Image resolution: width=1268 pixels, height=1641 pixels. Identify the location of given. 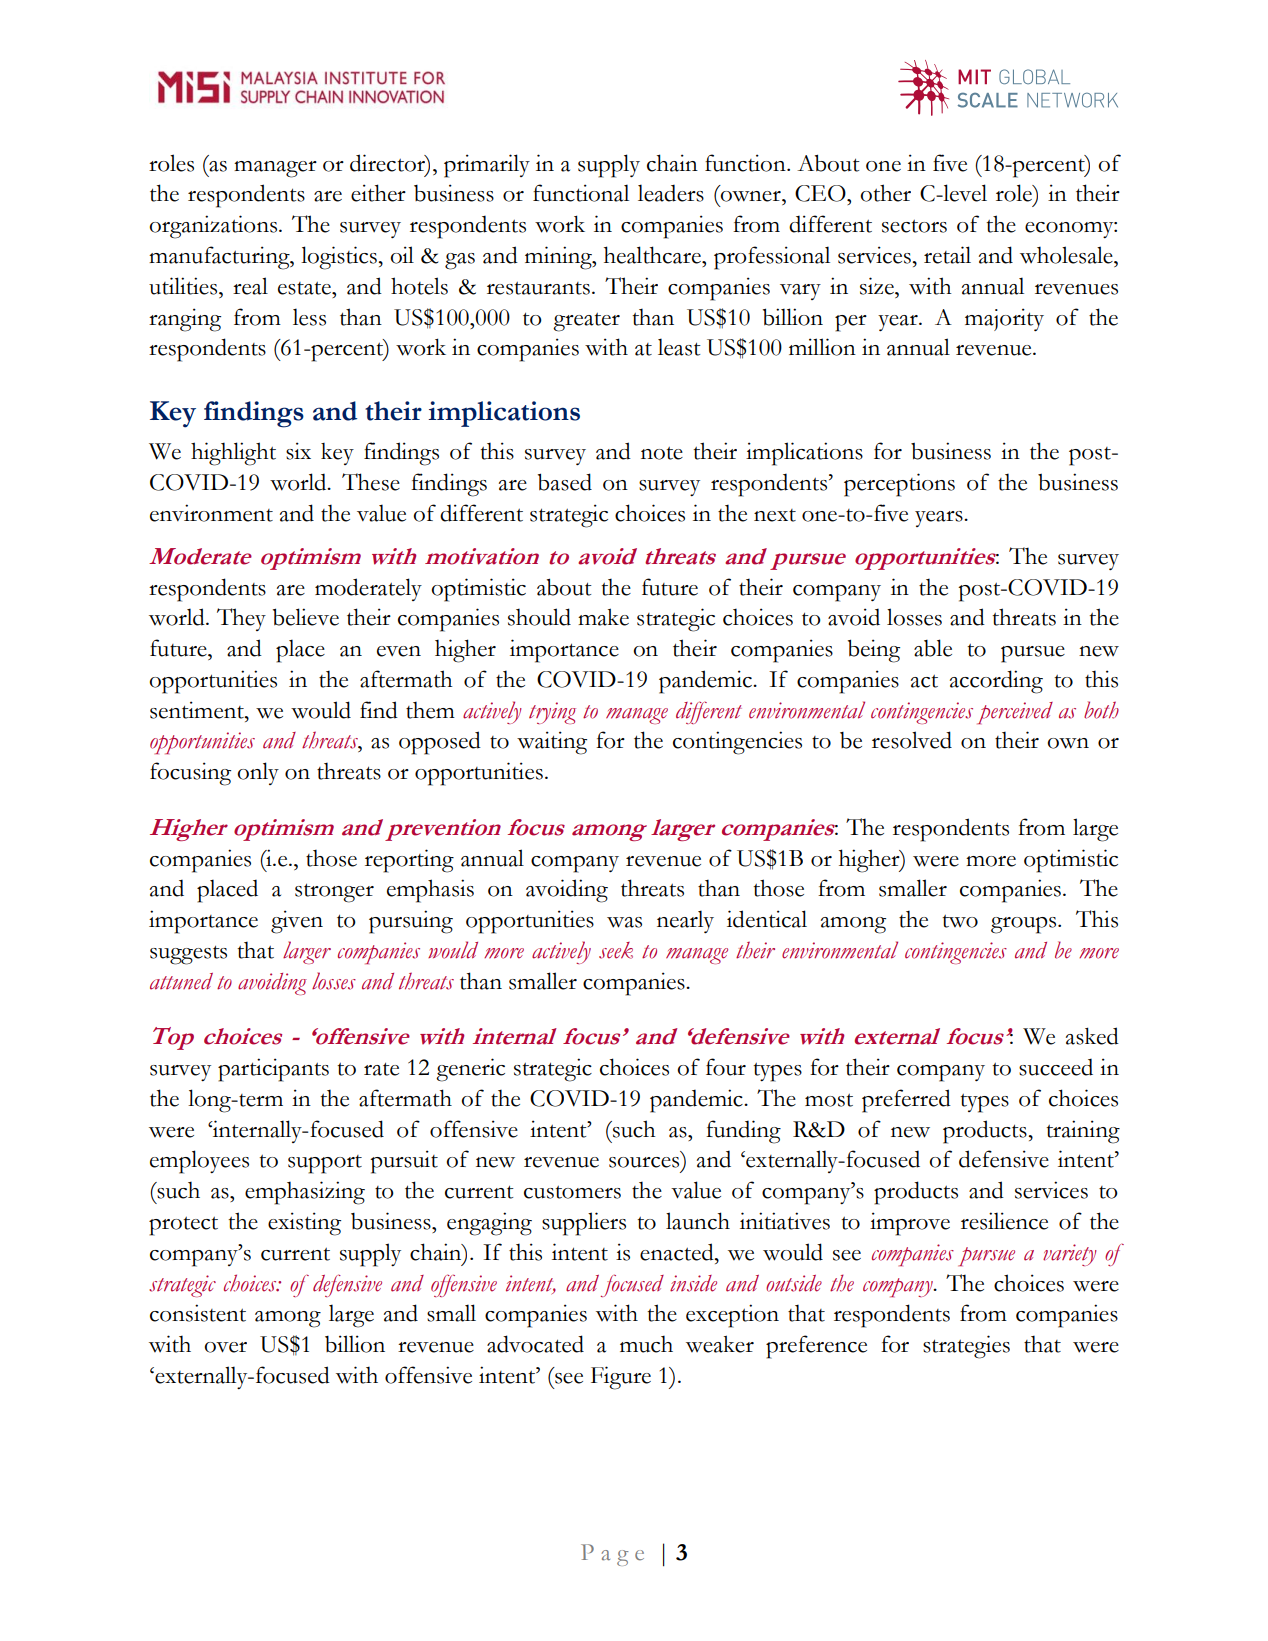
(297, 922).
